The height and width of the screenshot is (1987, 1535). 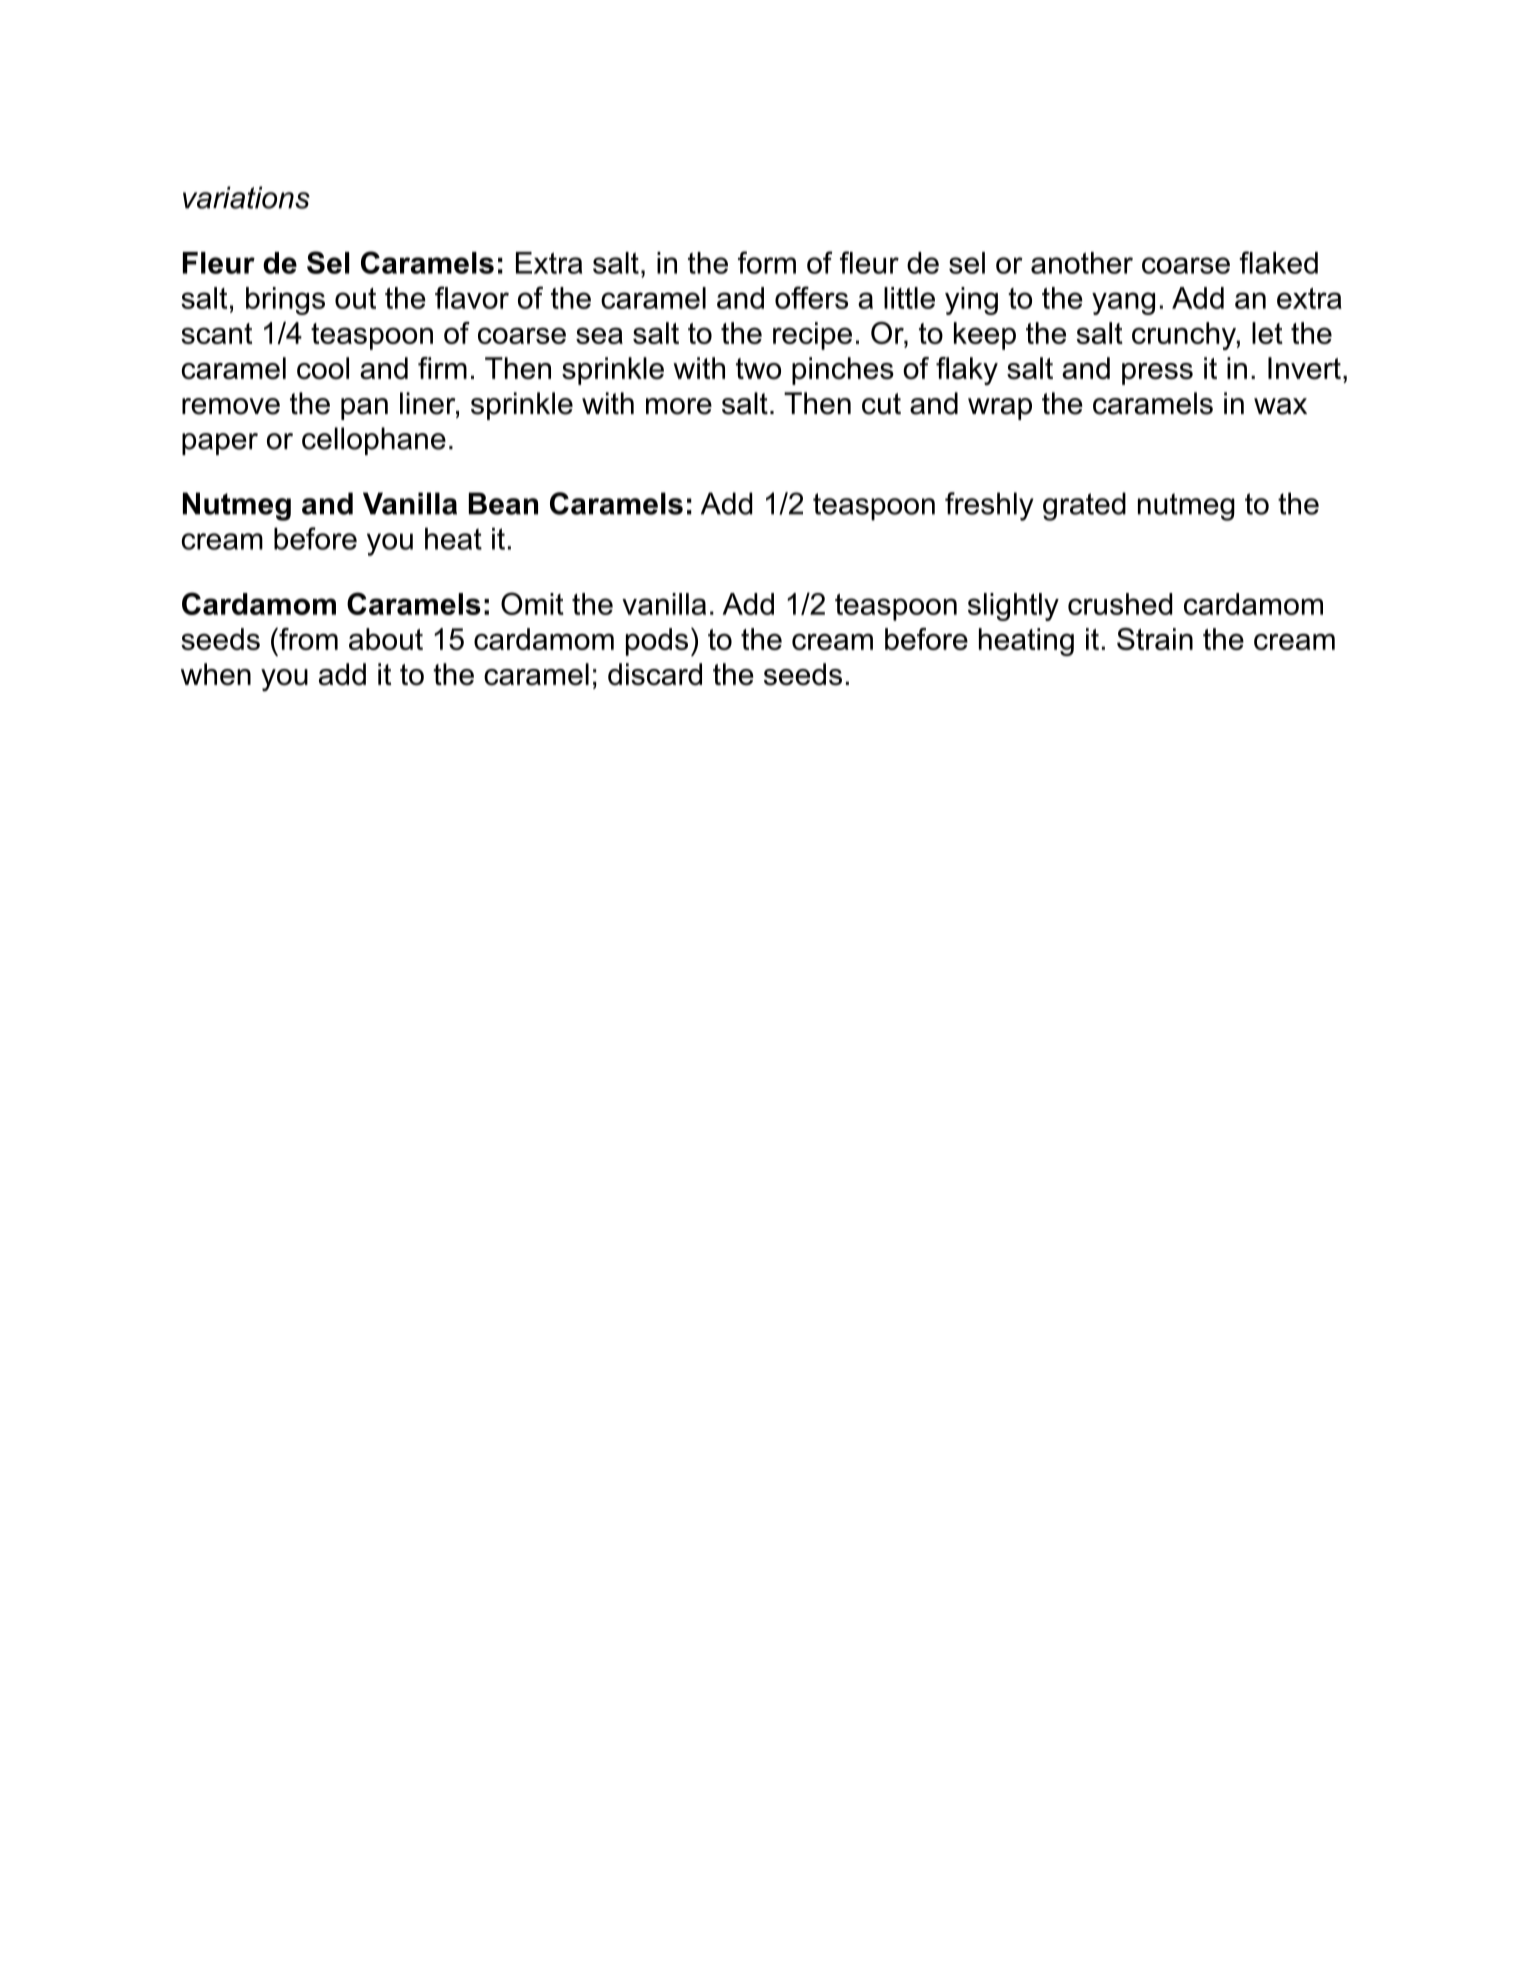 I want to click on discard, so click(x=655, y=674).
